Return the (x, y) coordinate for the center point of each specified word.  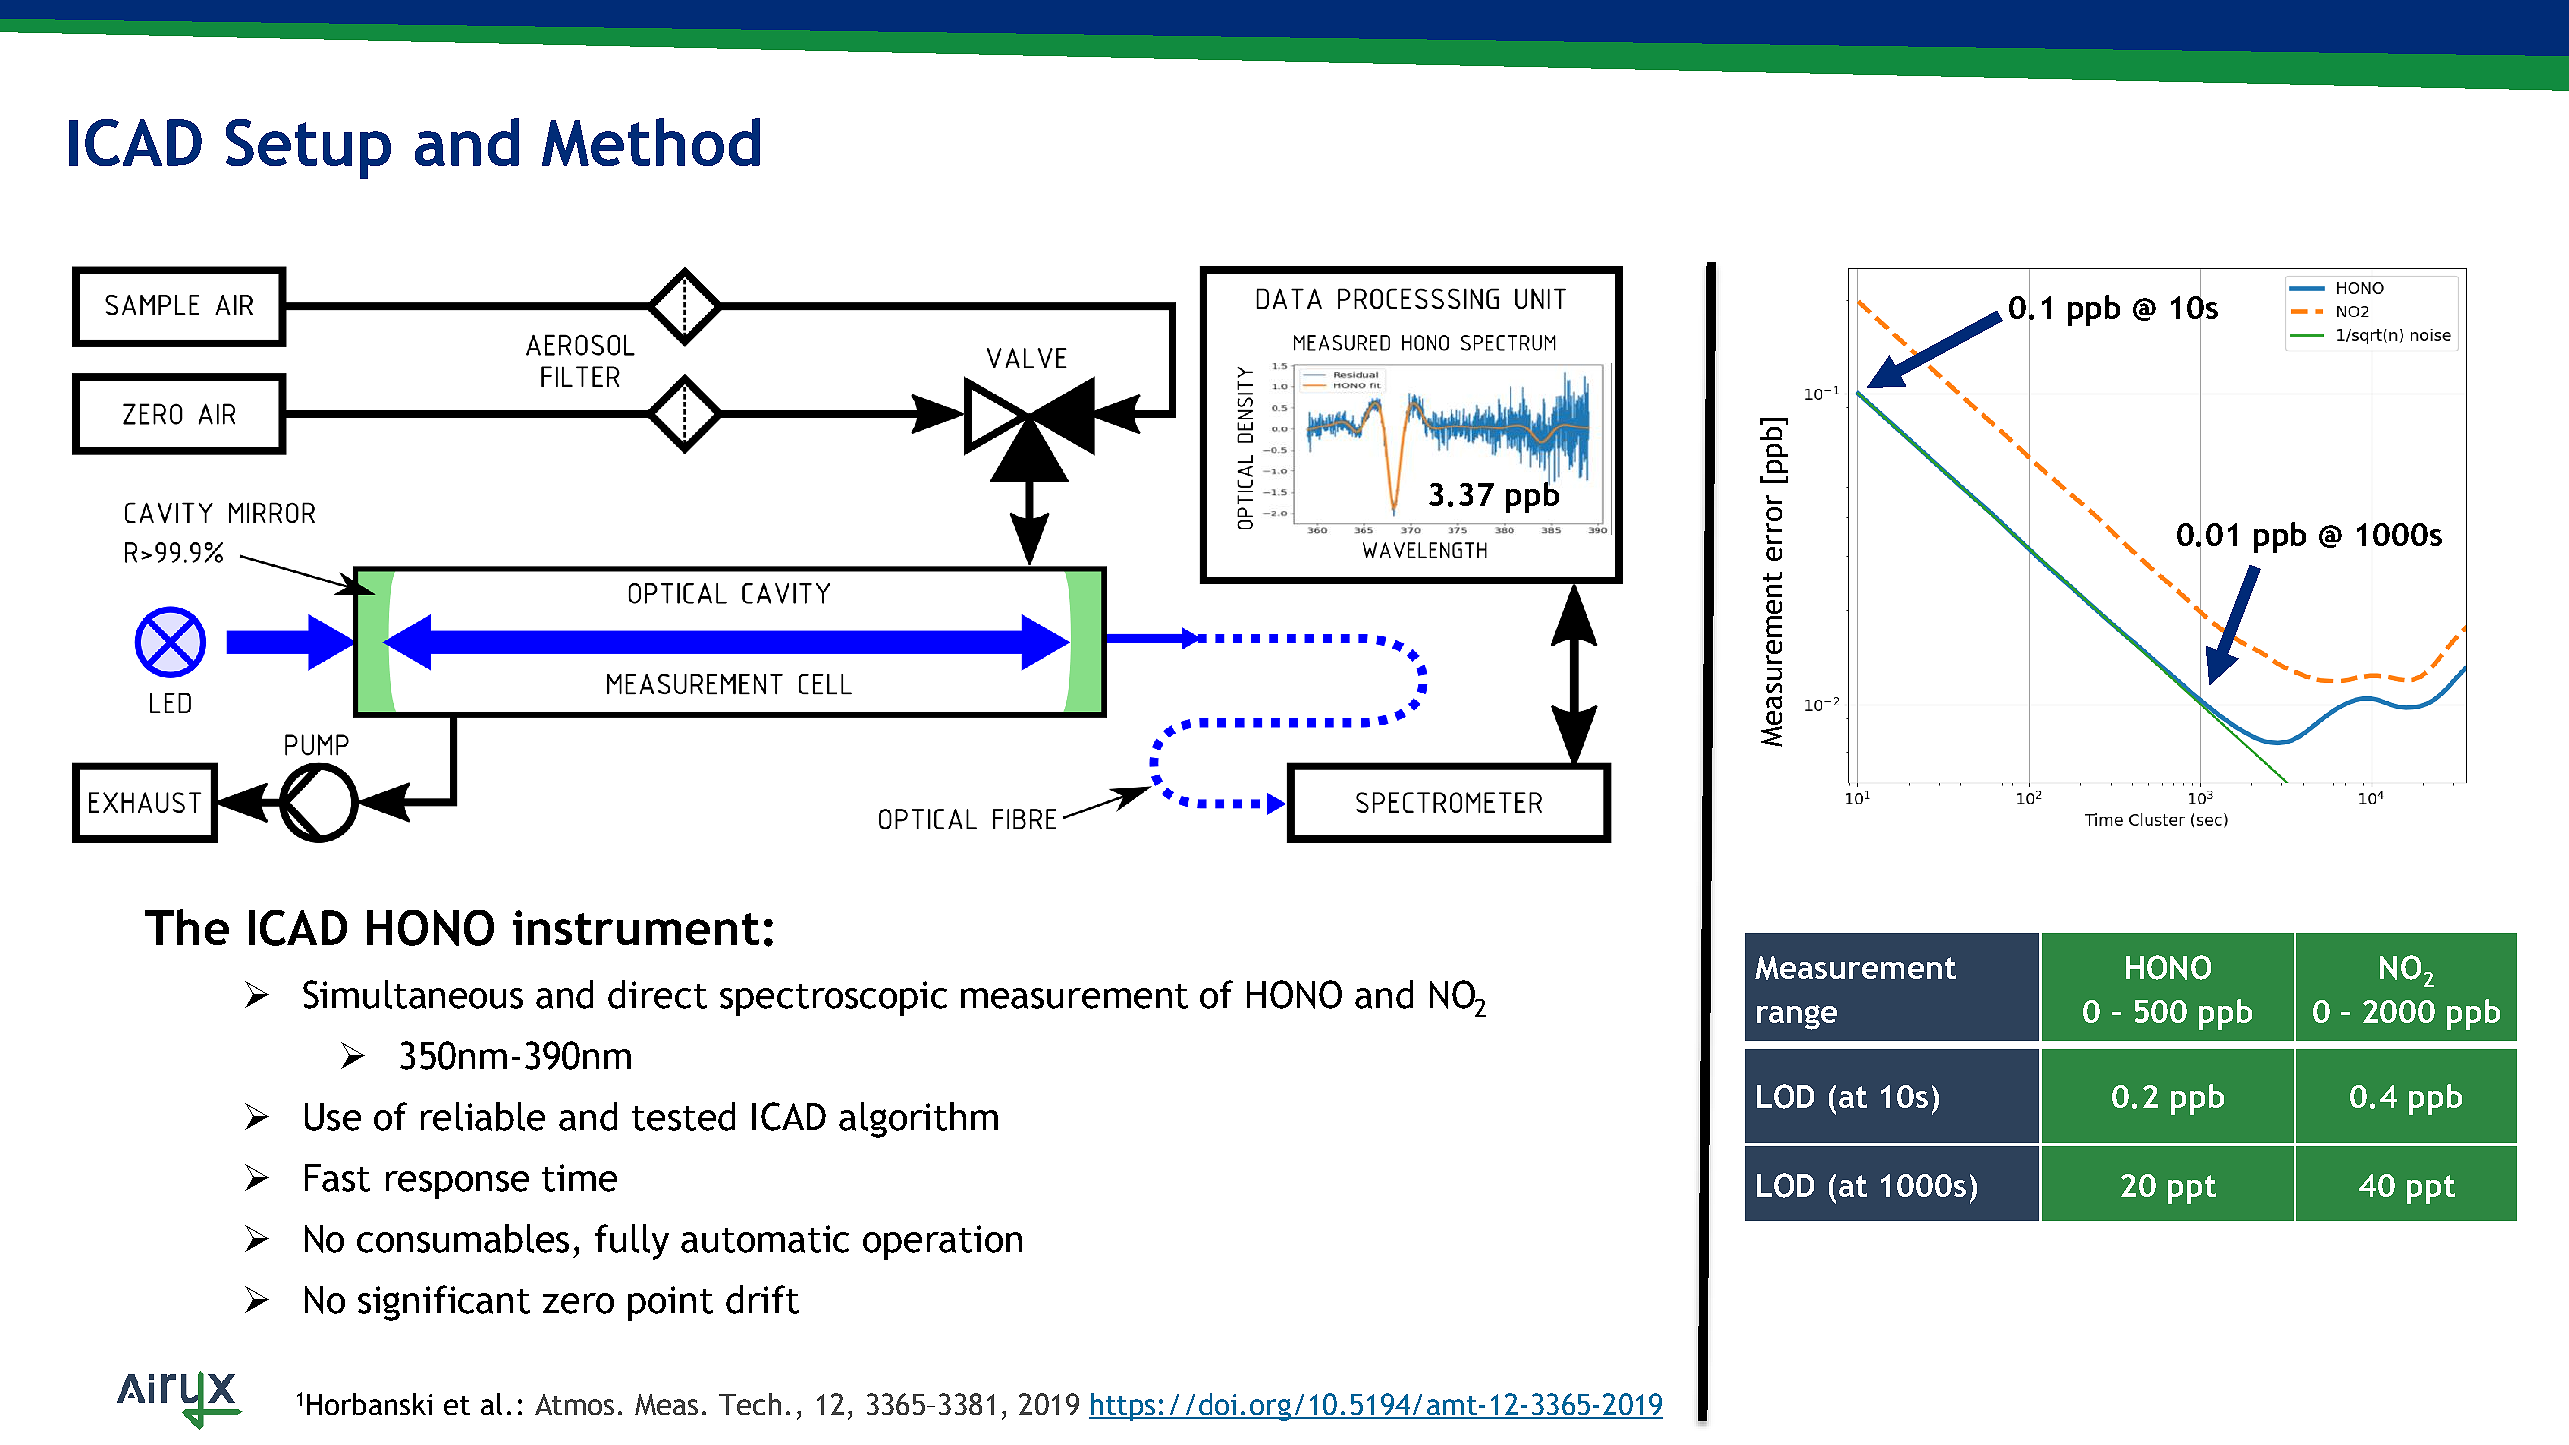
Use (333, 1117)
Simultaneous (413, 994)
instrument (636, 927)
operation (942, 1242)
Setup (308, 149)
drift (762, 1299)
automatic (765, 1239)
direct (657, 994)
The (187, 927)
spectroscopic (833, 998)
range (1797, 1017)
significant (444, 1303)
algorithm (918, 1120)
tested (683, 1116)
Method (651, 142)
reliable (483, 1116)
